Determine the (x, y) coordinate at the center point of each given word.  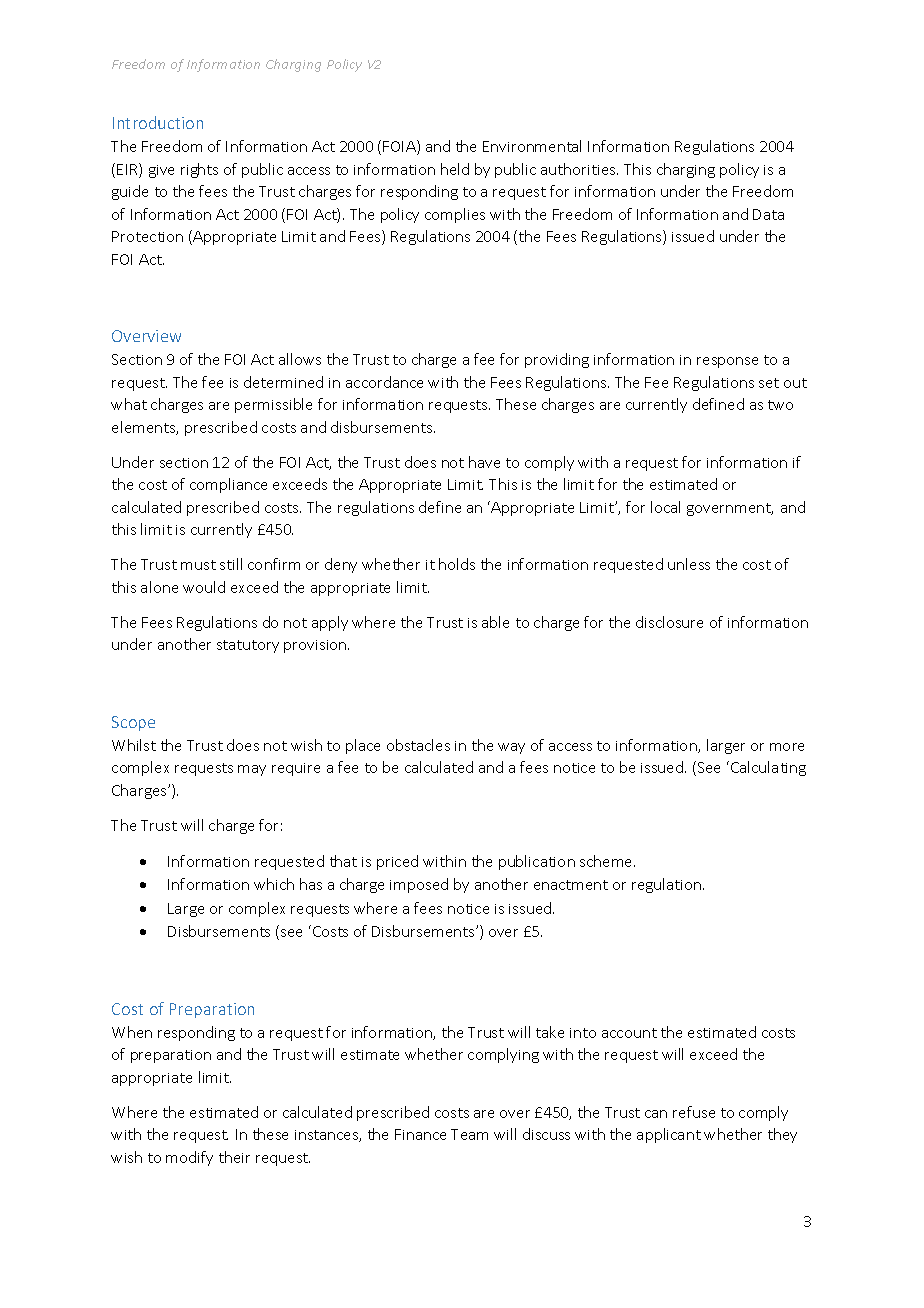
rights (199, 170)
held (455, 169)
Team (469, 1134)
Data (768, 214)
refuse (694, 1112)
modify (189, 1158)
